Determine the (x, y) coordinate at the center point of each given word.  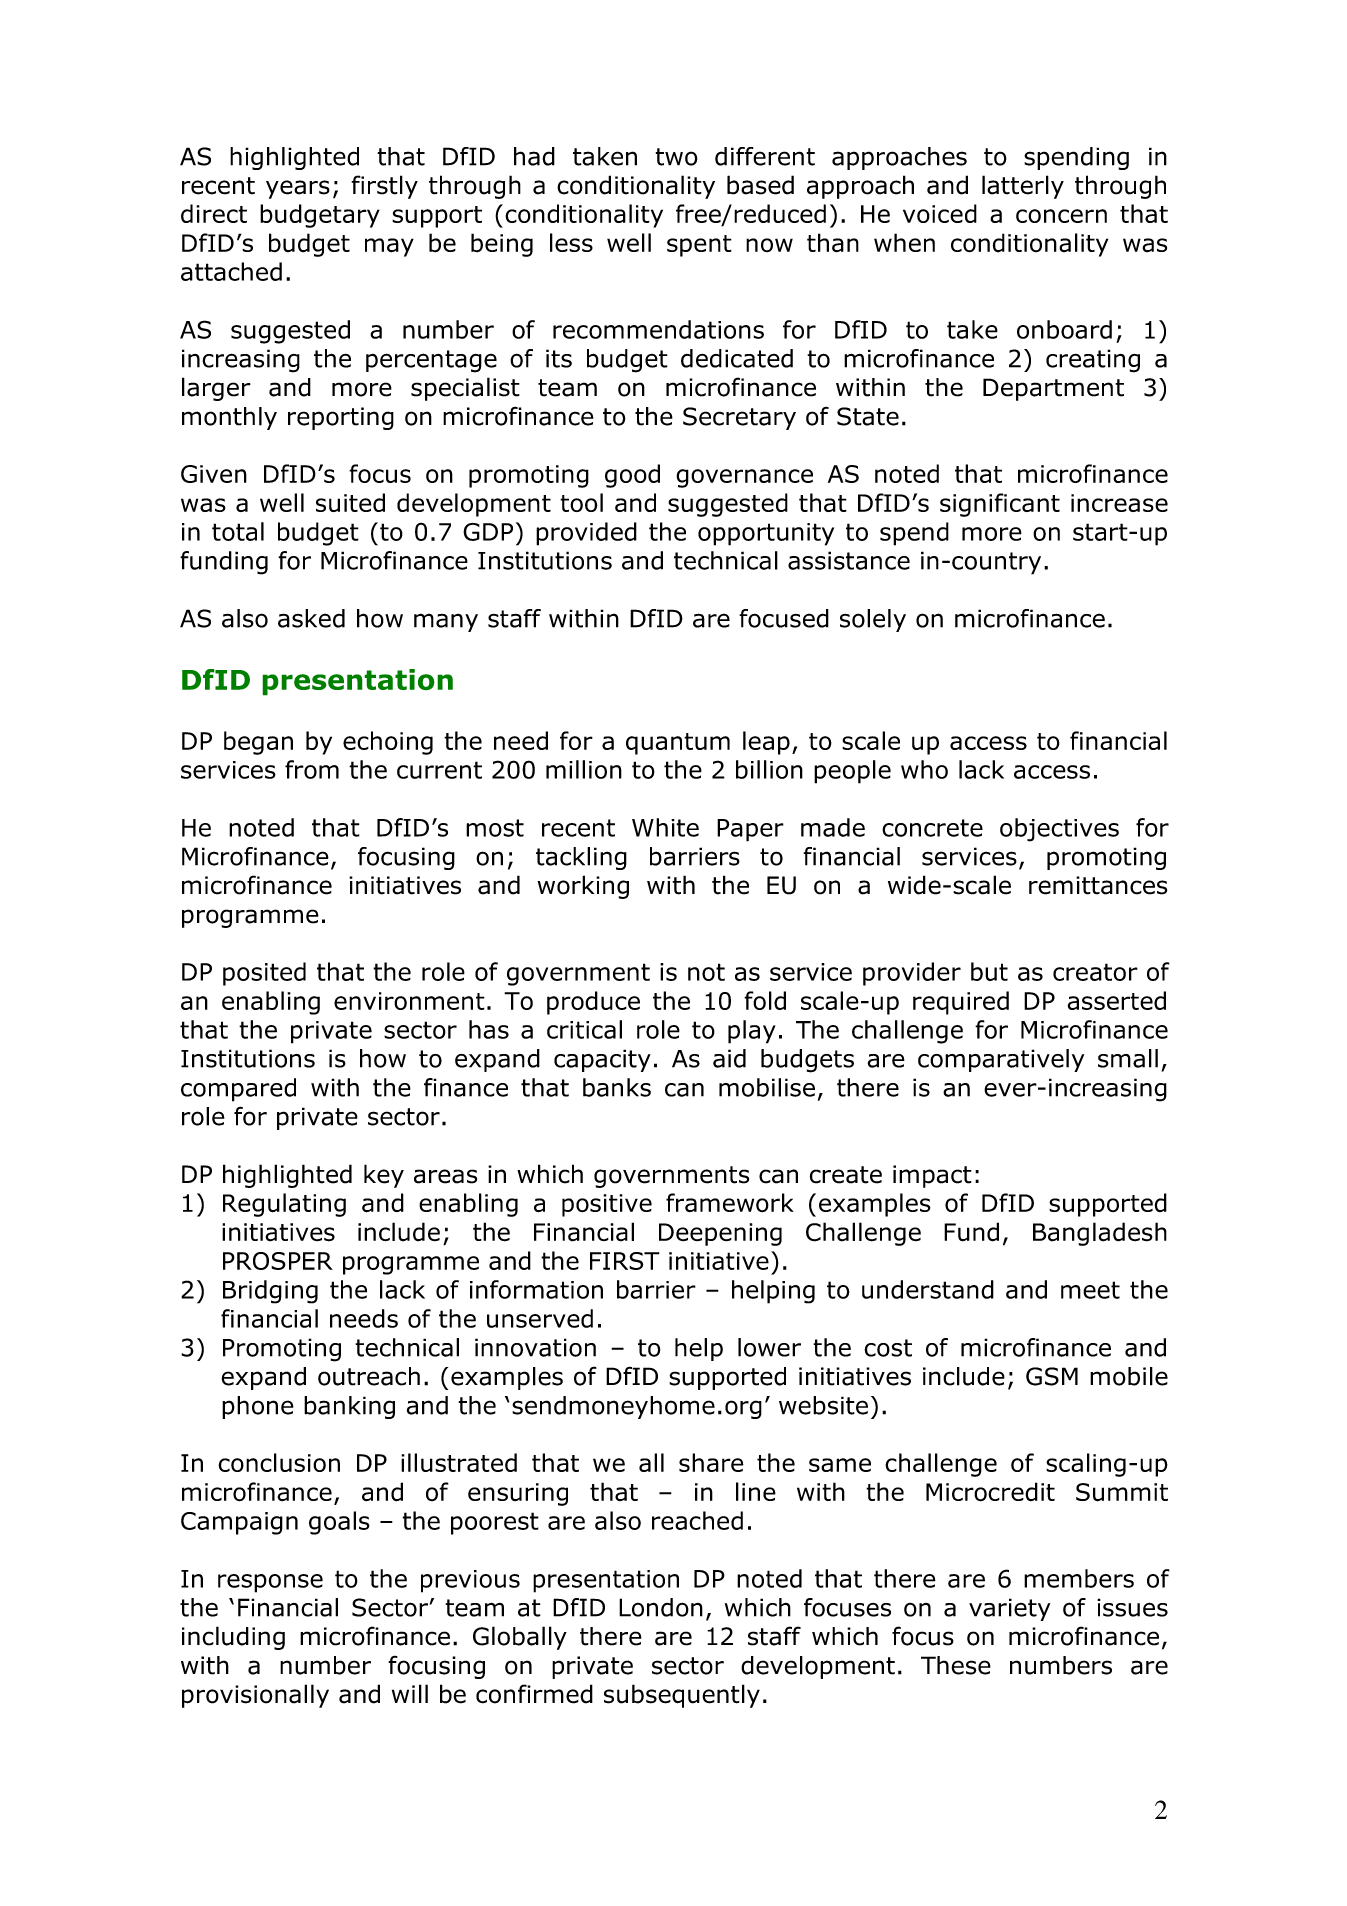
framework (730, 1203)
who (924, 769)
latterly (1023, 187)
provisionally (255, 1696)
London (661, 1607)
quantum (678, 744)
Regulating (284, 1205)
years (298, 189)
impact (932, 1176)
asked (311, 618)
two (677, 157)
